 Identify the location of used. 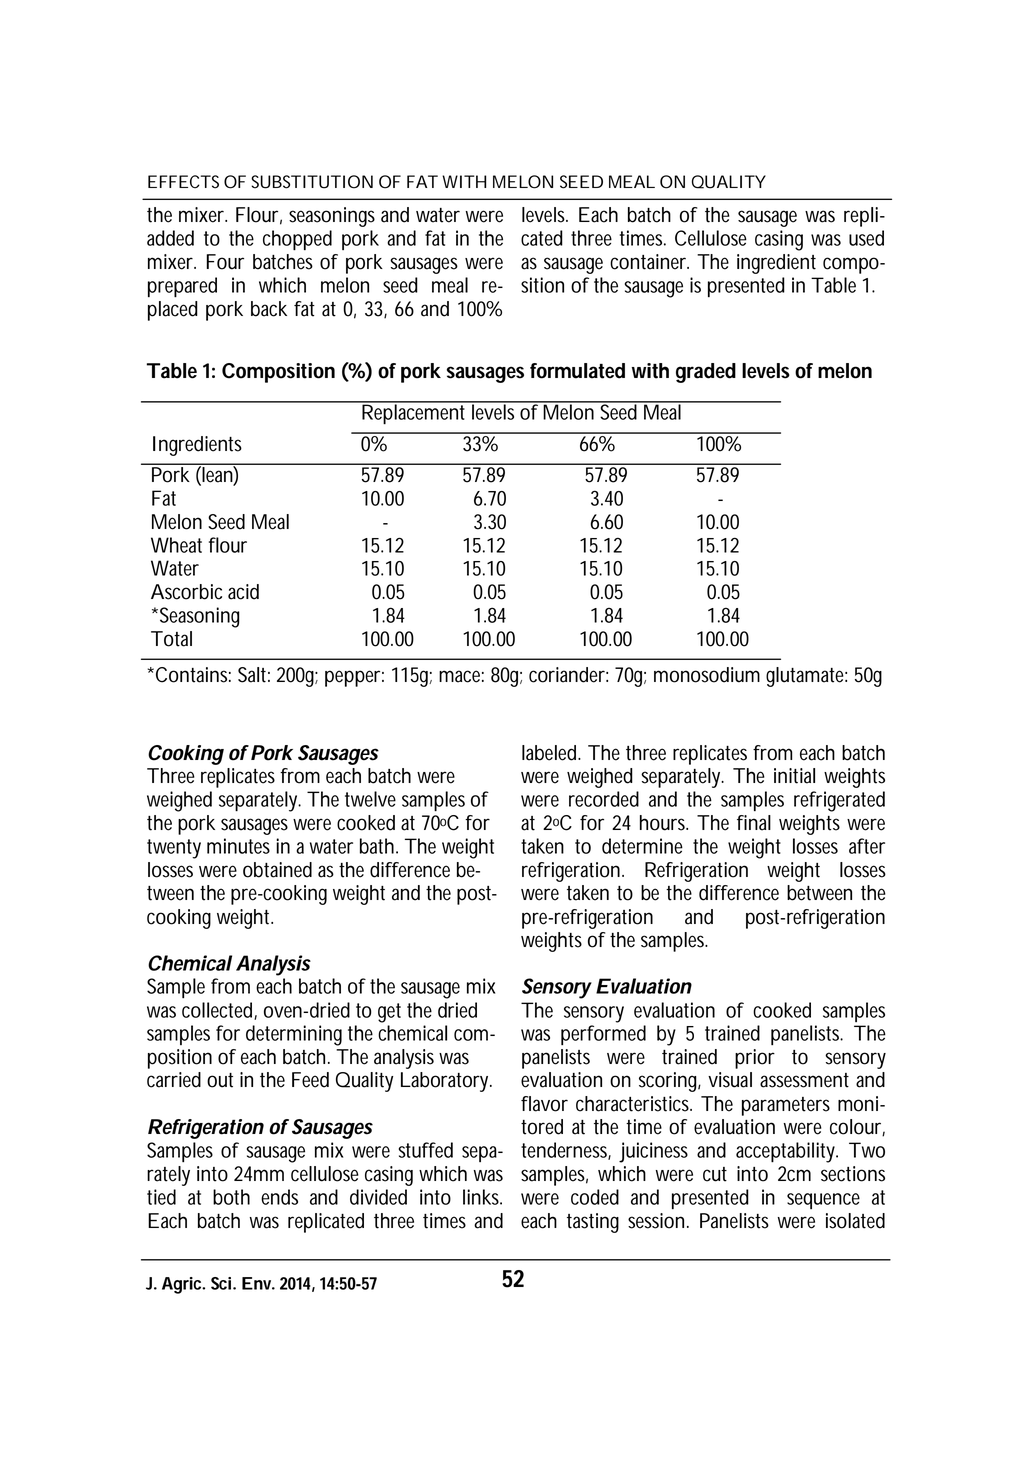
(866, 238).
